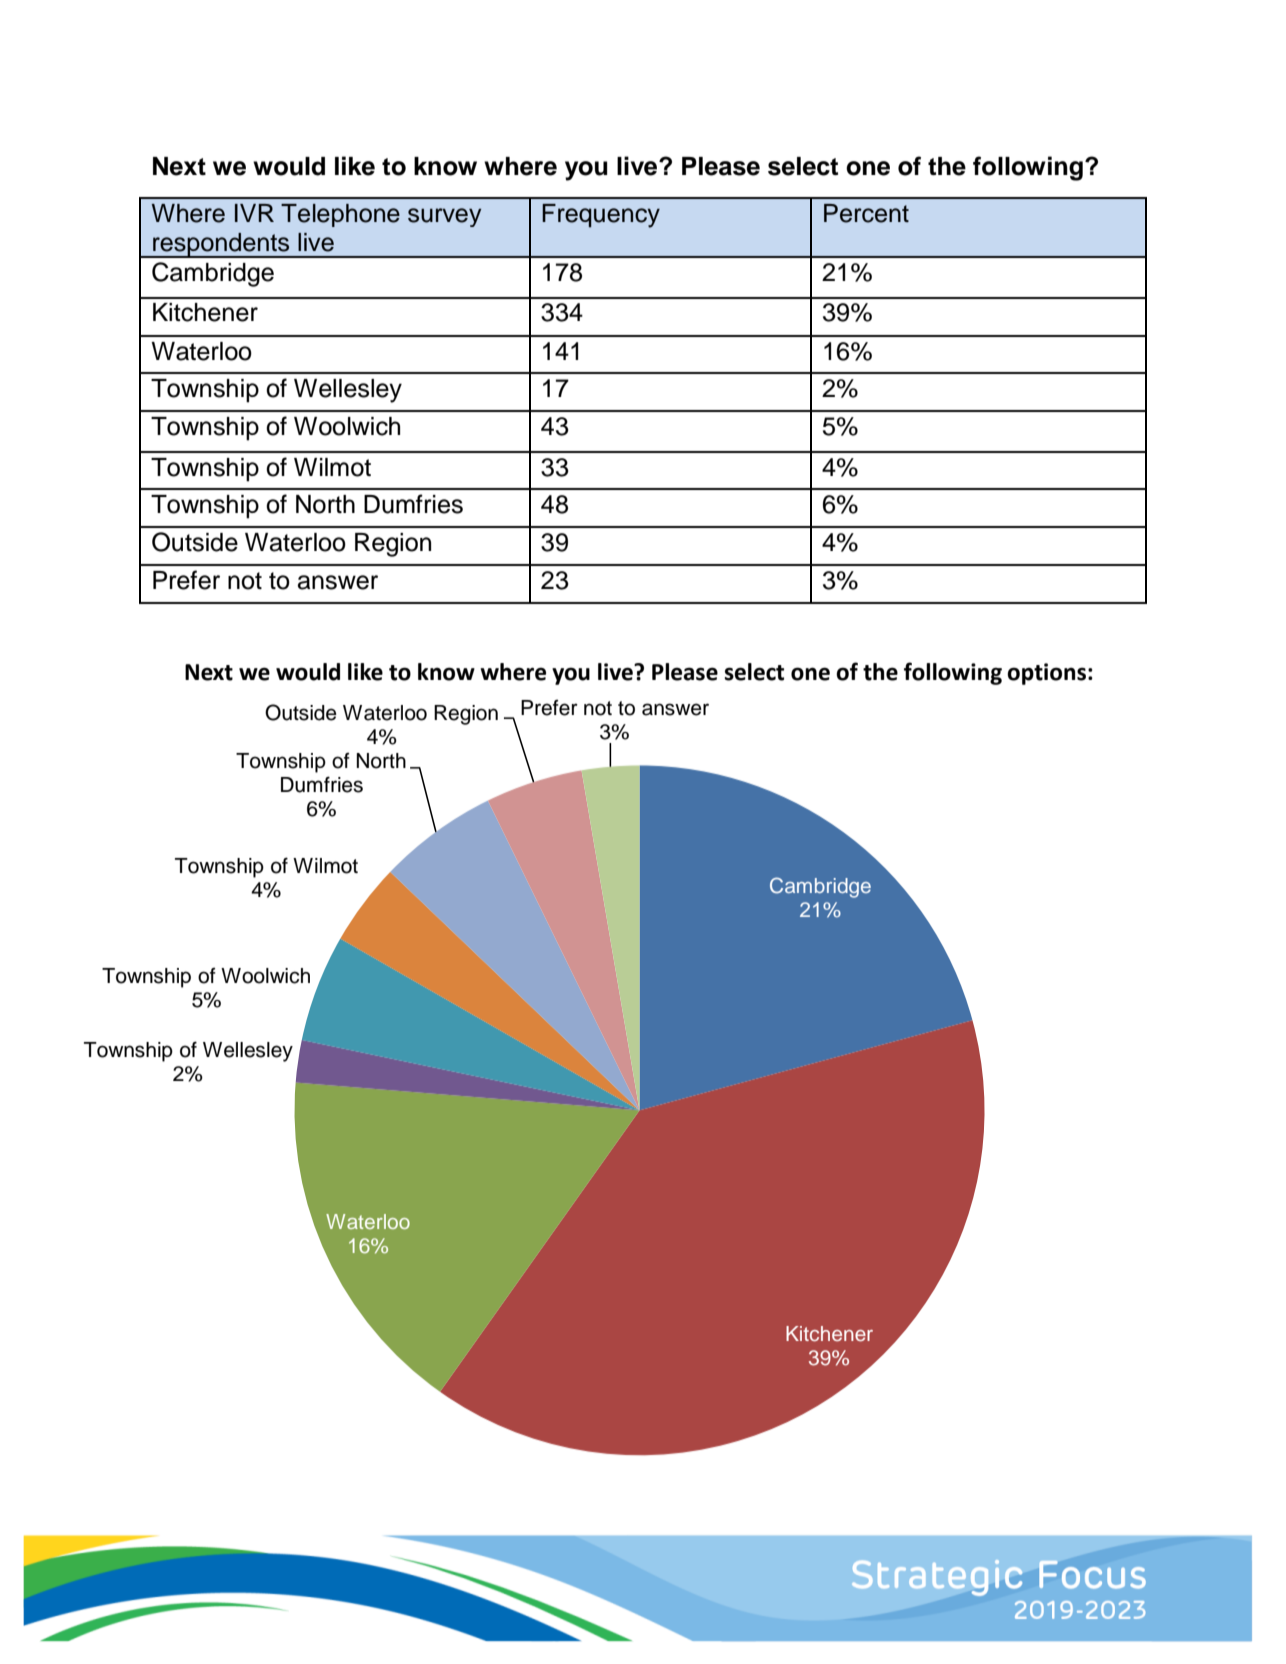  What do you see at coordinates (340, 215) in the image?
I see `Telephone` at bounding box center [340, 215].
